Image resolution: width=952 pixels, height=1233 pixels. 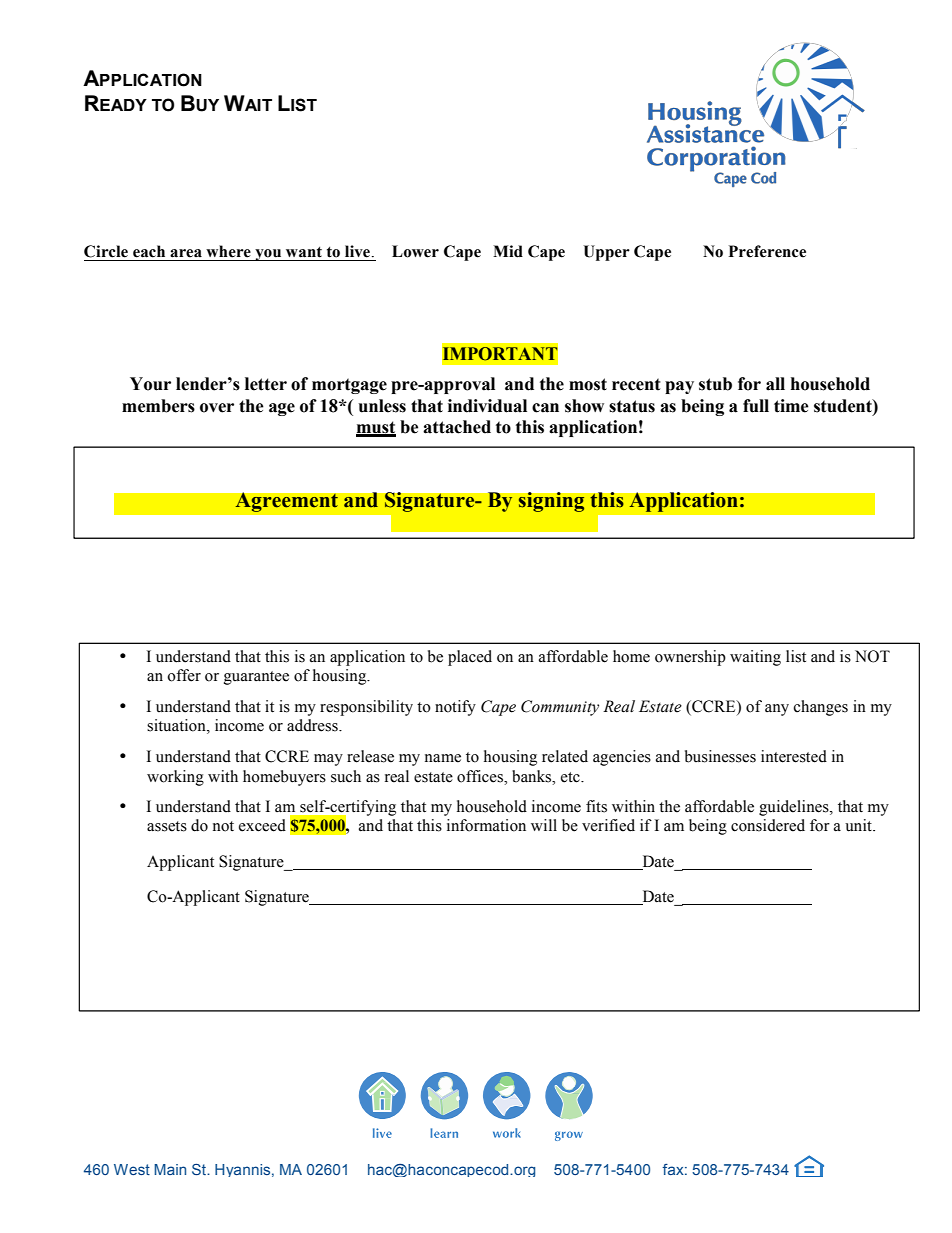 I want to click on assets, so click(x=167, y=826).
